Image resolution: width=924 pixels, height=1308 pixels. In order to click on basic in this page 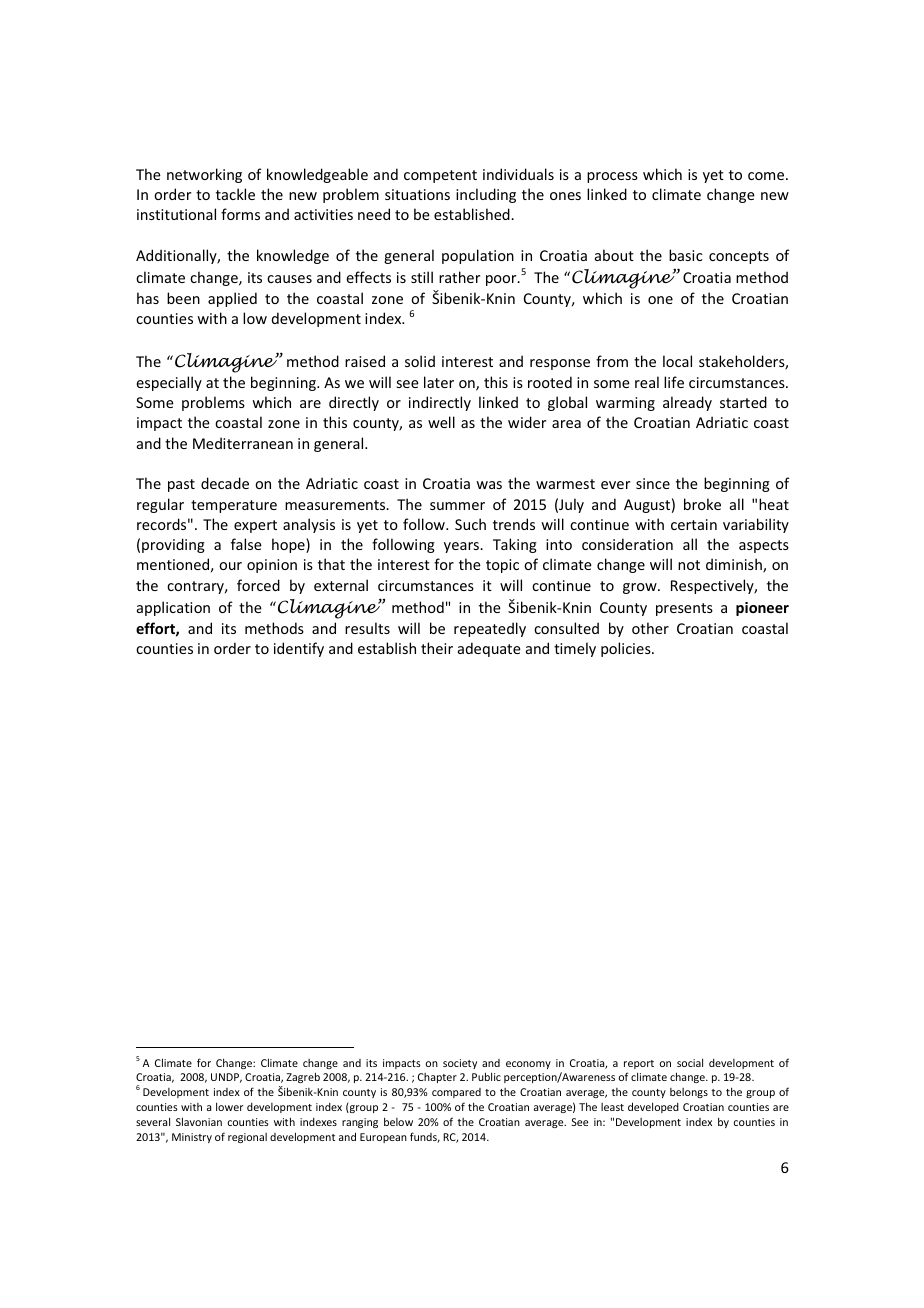, I will do `click(686, 255)`.
